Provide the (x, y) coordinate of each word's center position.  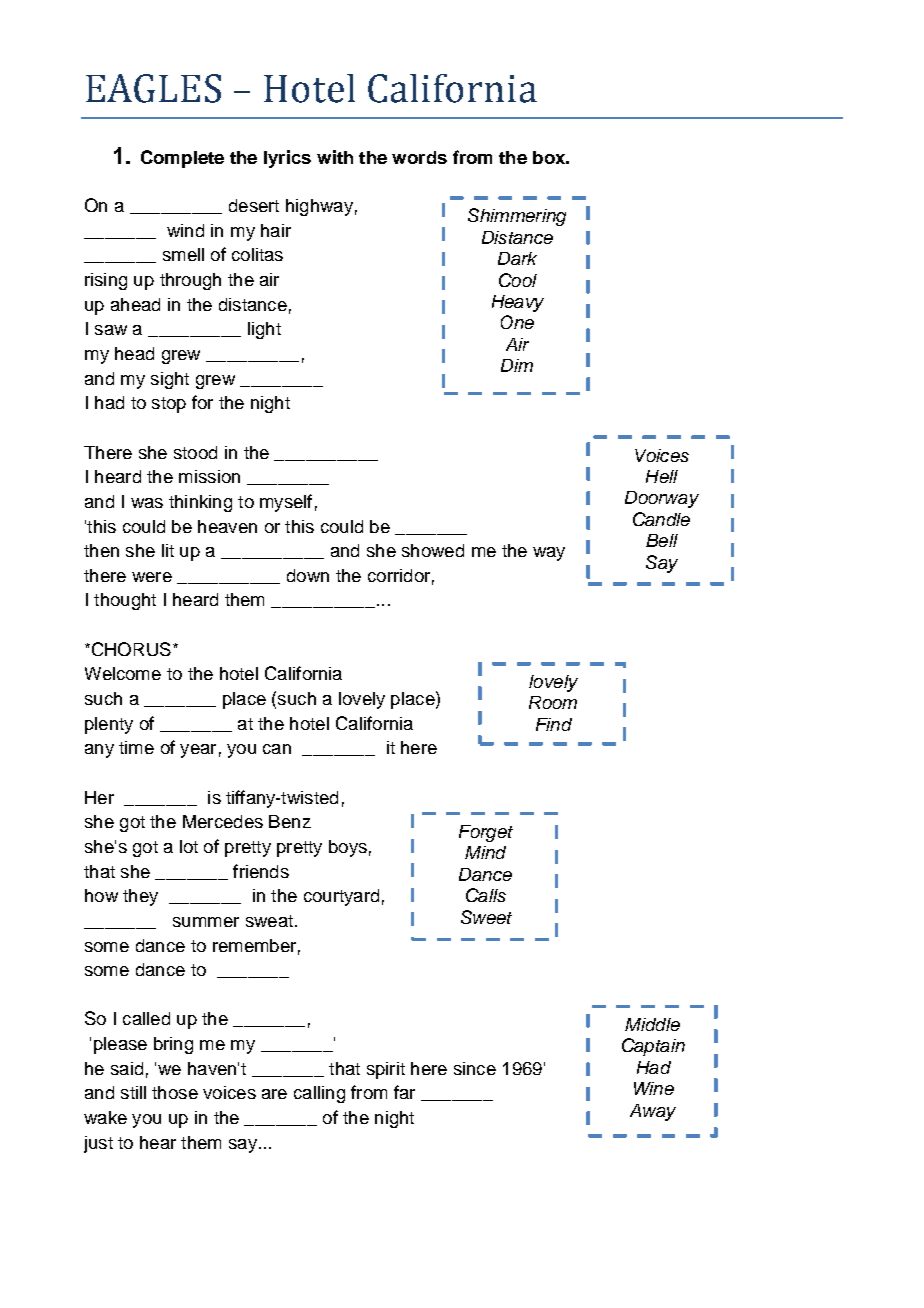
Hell (662, 476)
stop (169, 405)
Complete (182, 159)
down (308, 575)
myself (286, 503)
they (140, 897)
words (419, 157)
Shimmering (517, 217)
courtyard (341, 897)
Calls (486, 895)
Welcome (123, 673)
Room (553, 702)
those (175, 1092)
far (404, 1092)
